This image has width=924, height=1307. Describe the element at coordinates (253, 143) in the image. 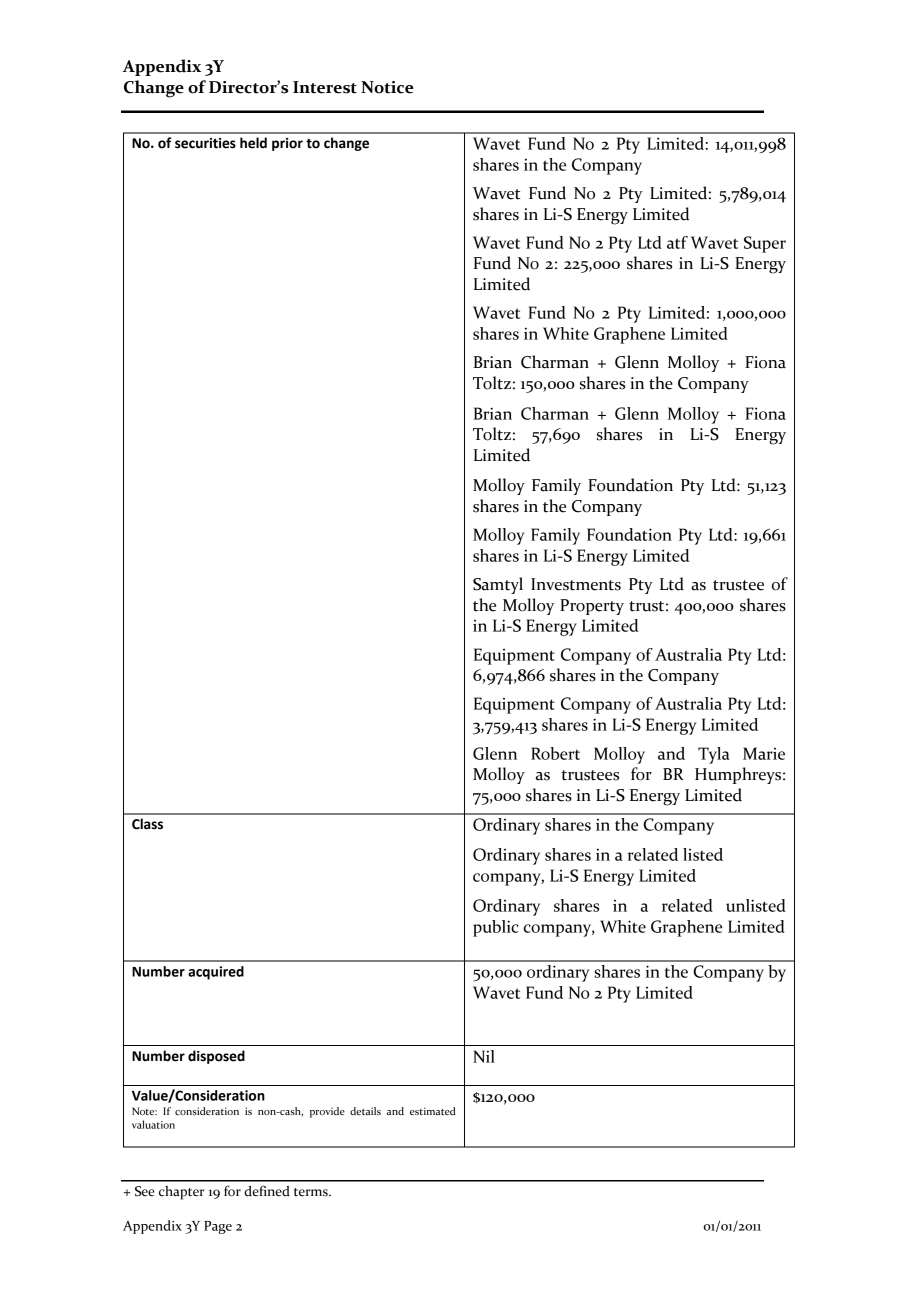

I see `held` at that location.
